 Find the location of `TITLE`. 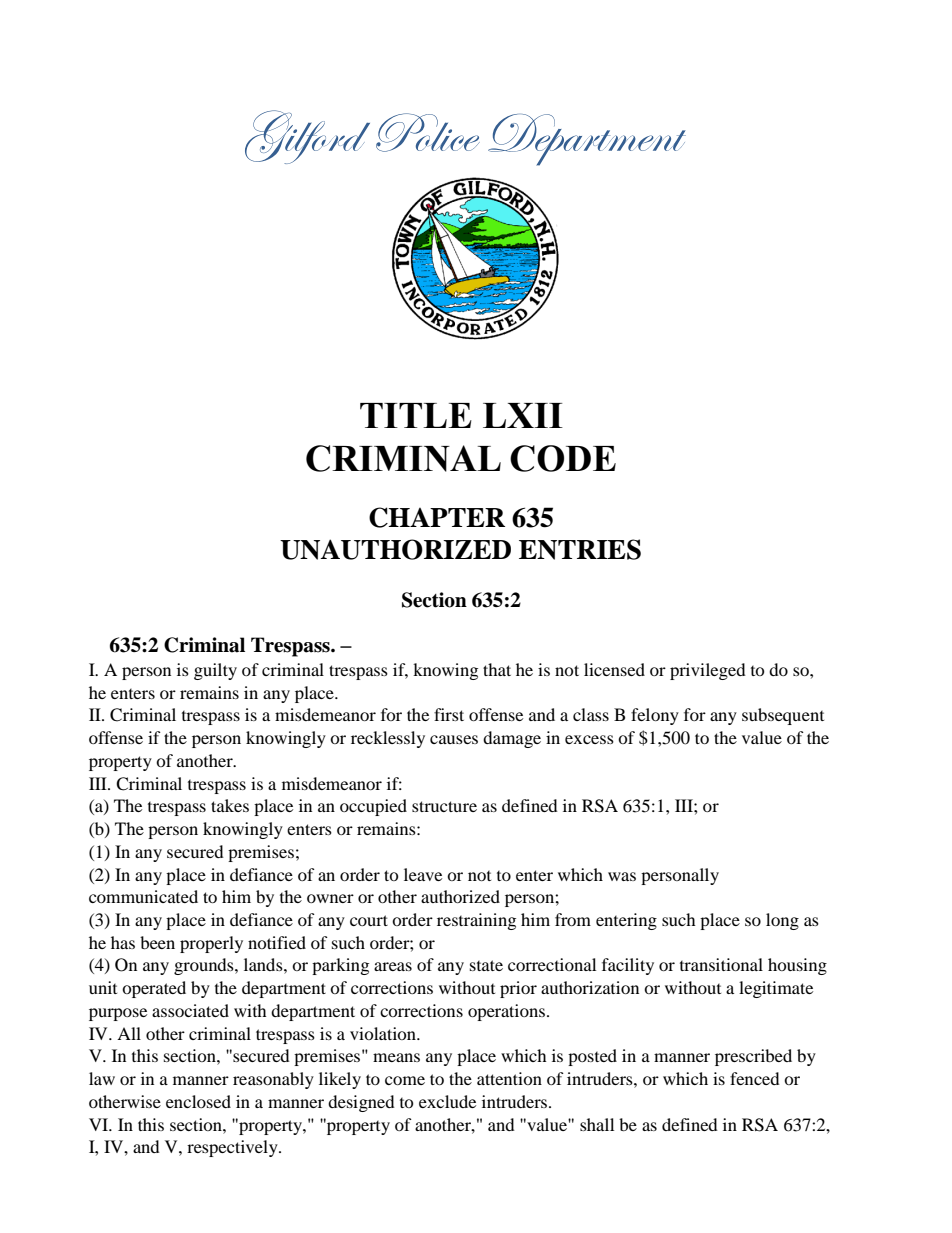

TITLE is located at coordinates (416, 415).
